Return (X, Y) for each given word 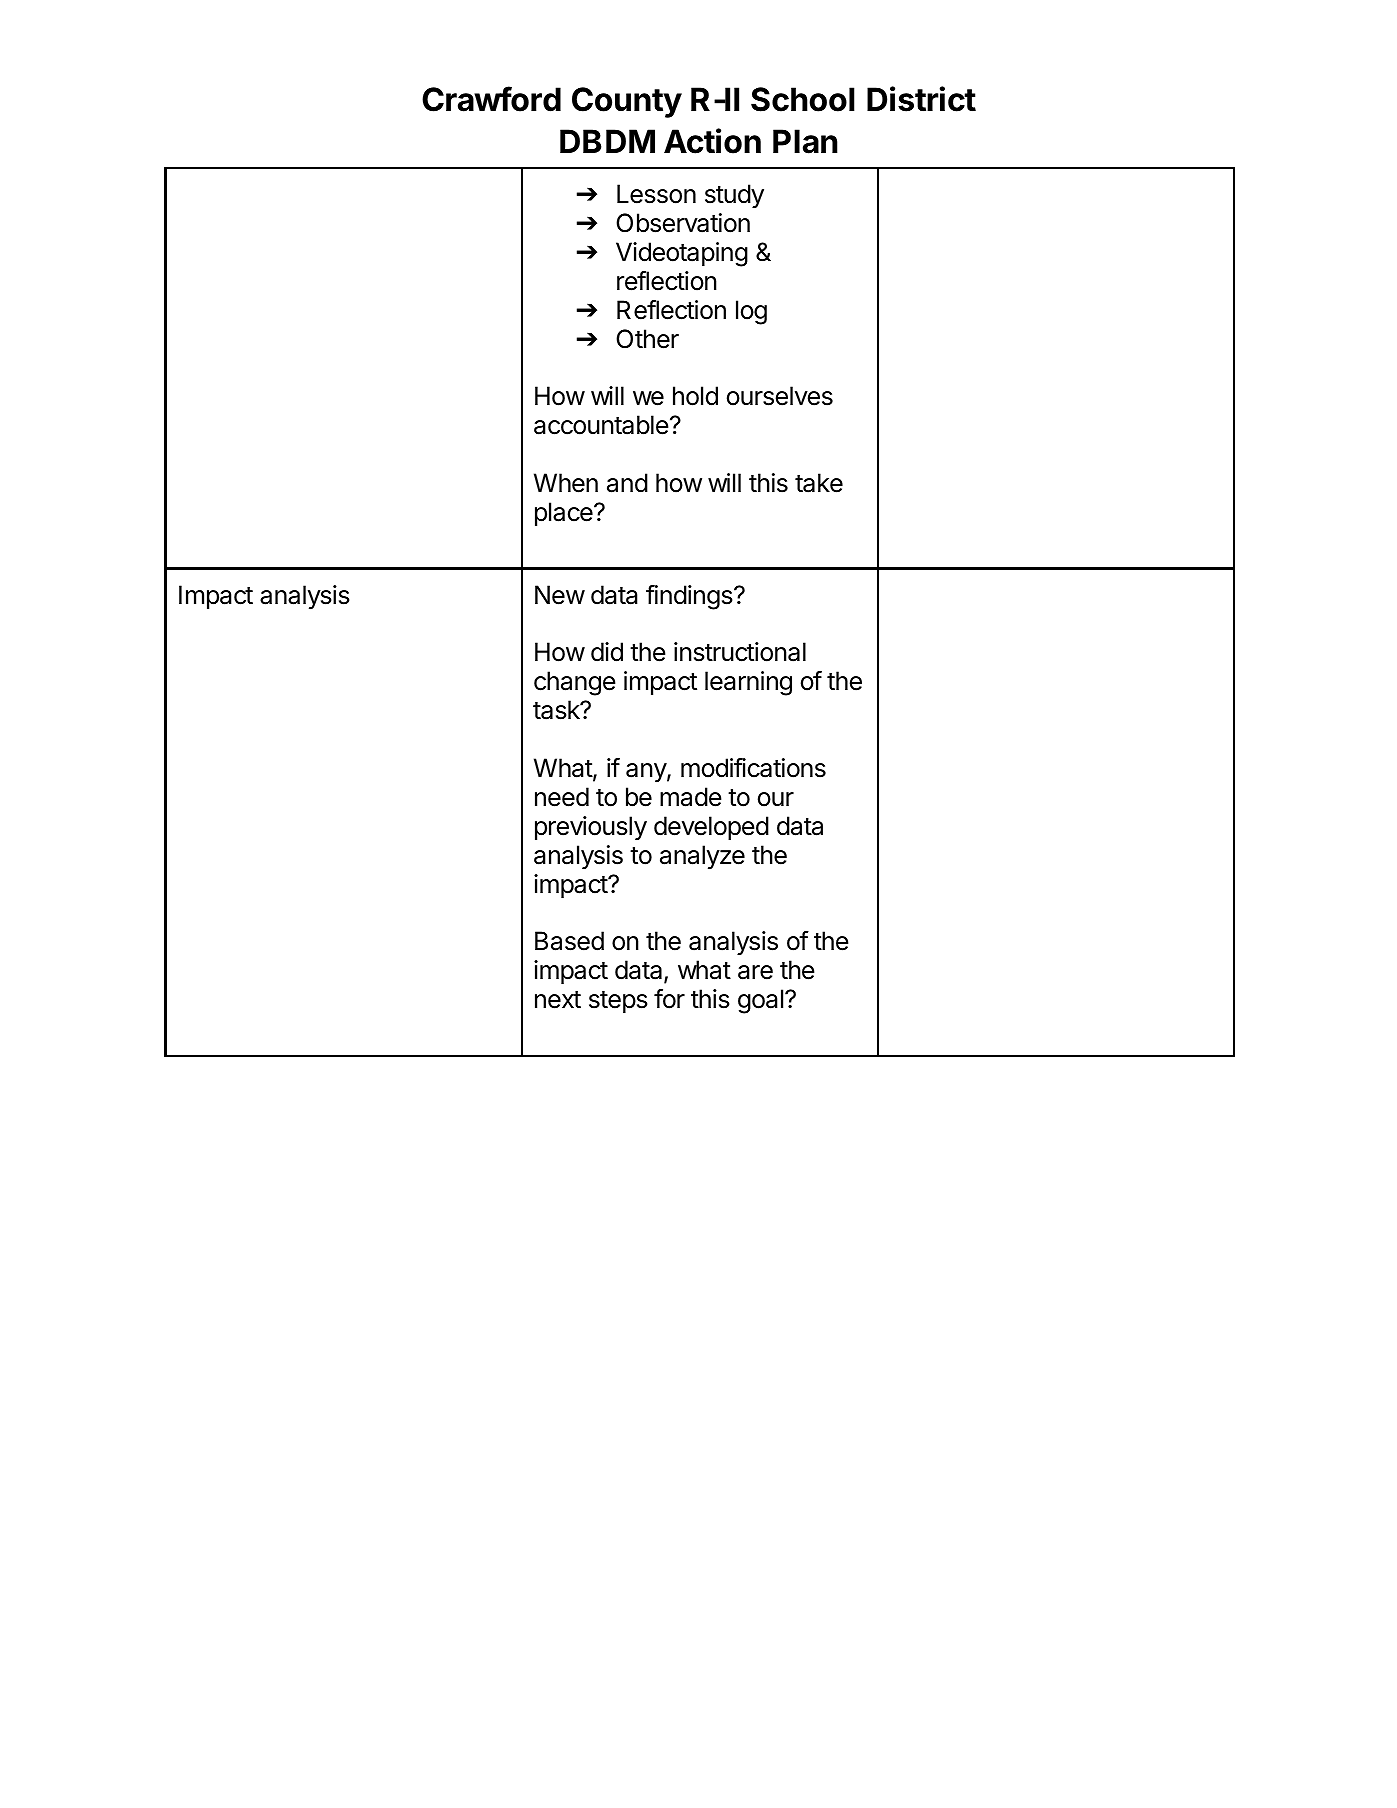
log (751, 312)
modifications (753, 768)
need (562, 797)
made (690, 797)
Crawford (491, 99)
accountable (601, 425)
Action (712, 141)
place (565, 514)
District (921, 99)
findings (690, 597)
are (755, 972)
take (819, 483)
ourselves (780, 396)
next (558, 1000)
